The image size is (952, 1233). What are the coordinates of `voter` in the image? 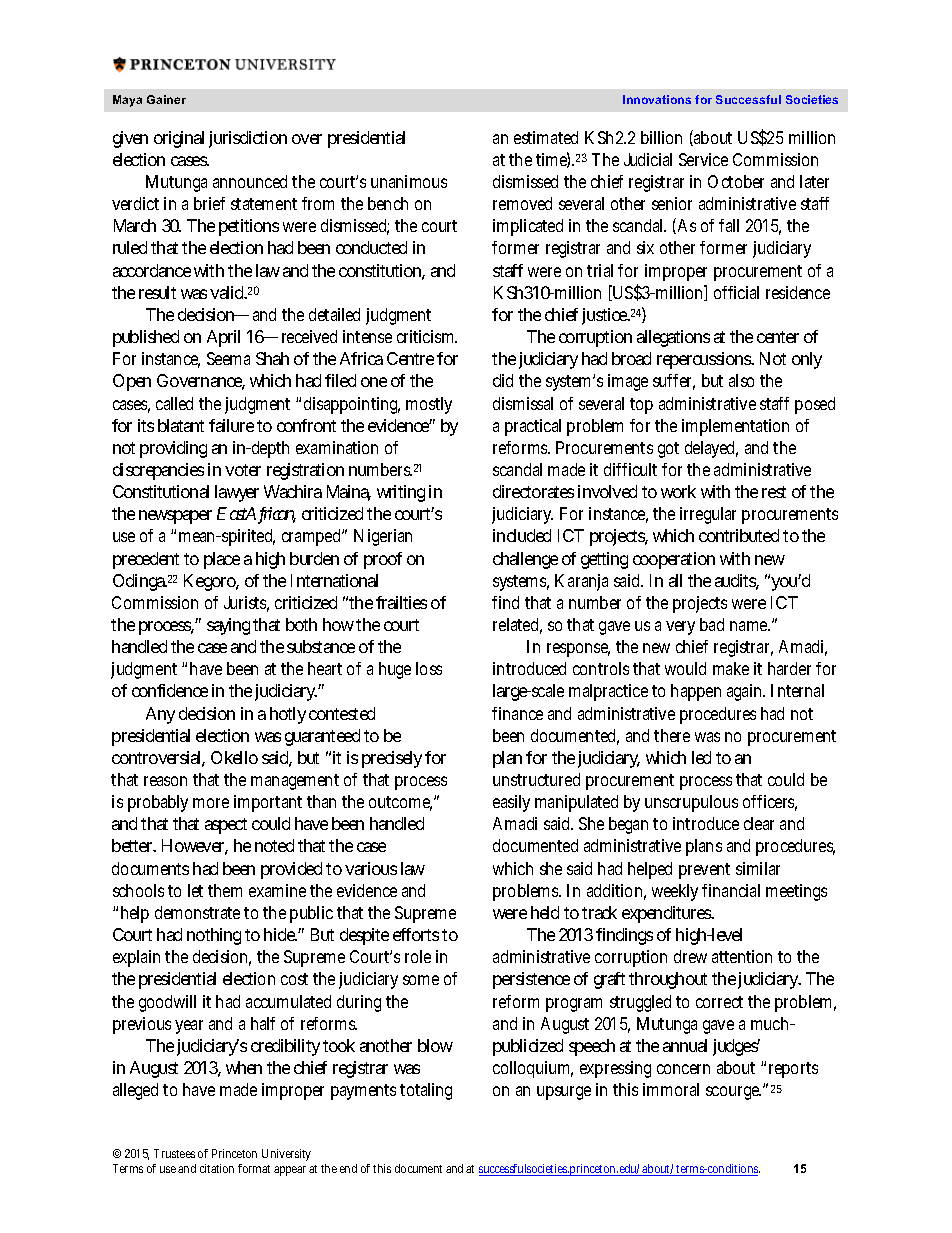 It's located at (243, 470).
